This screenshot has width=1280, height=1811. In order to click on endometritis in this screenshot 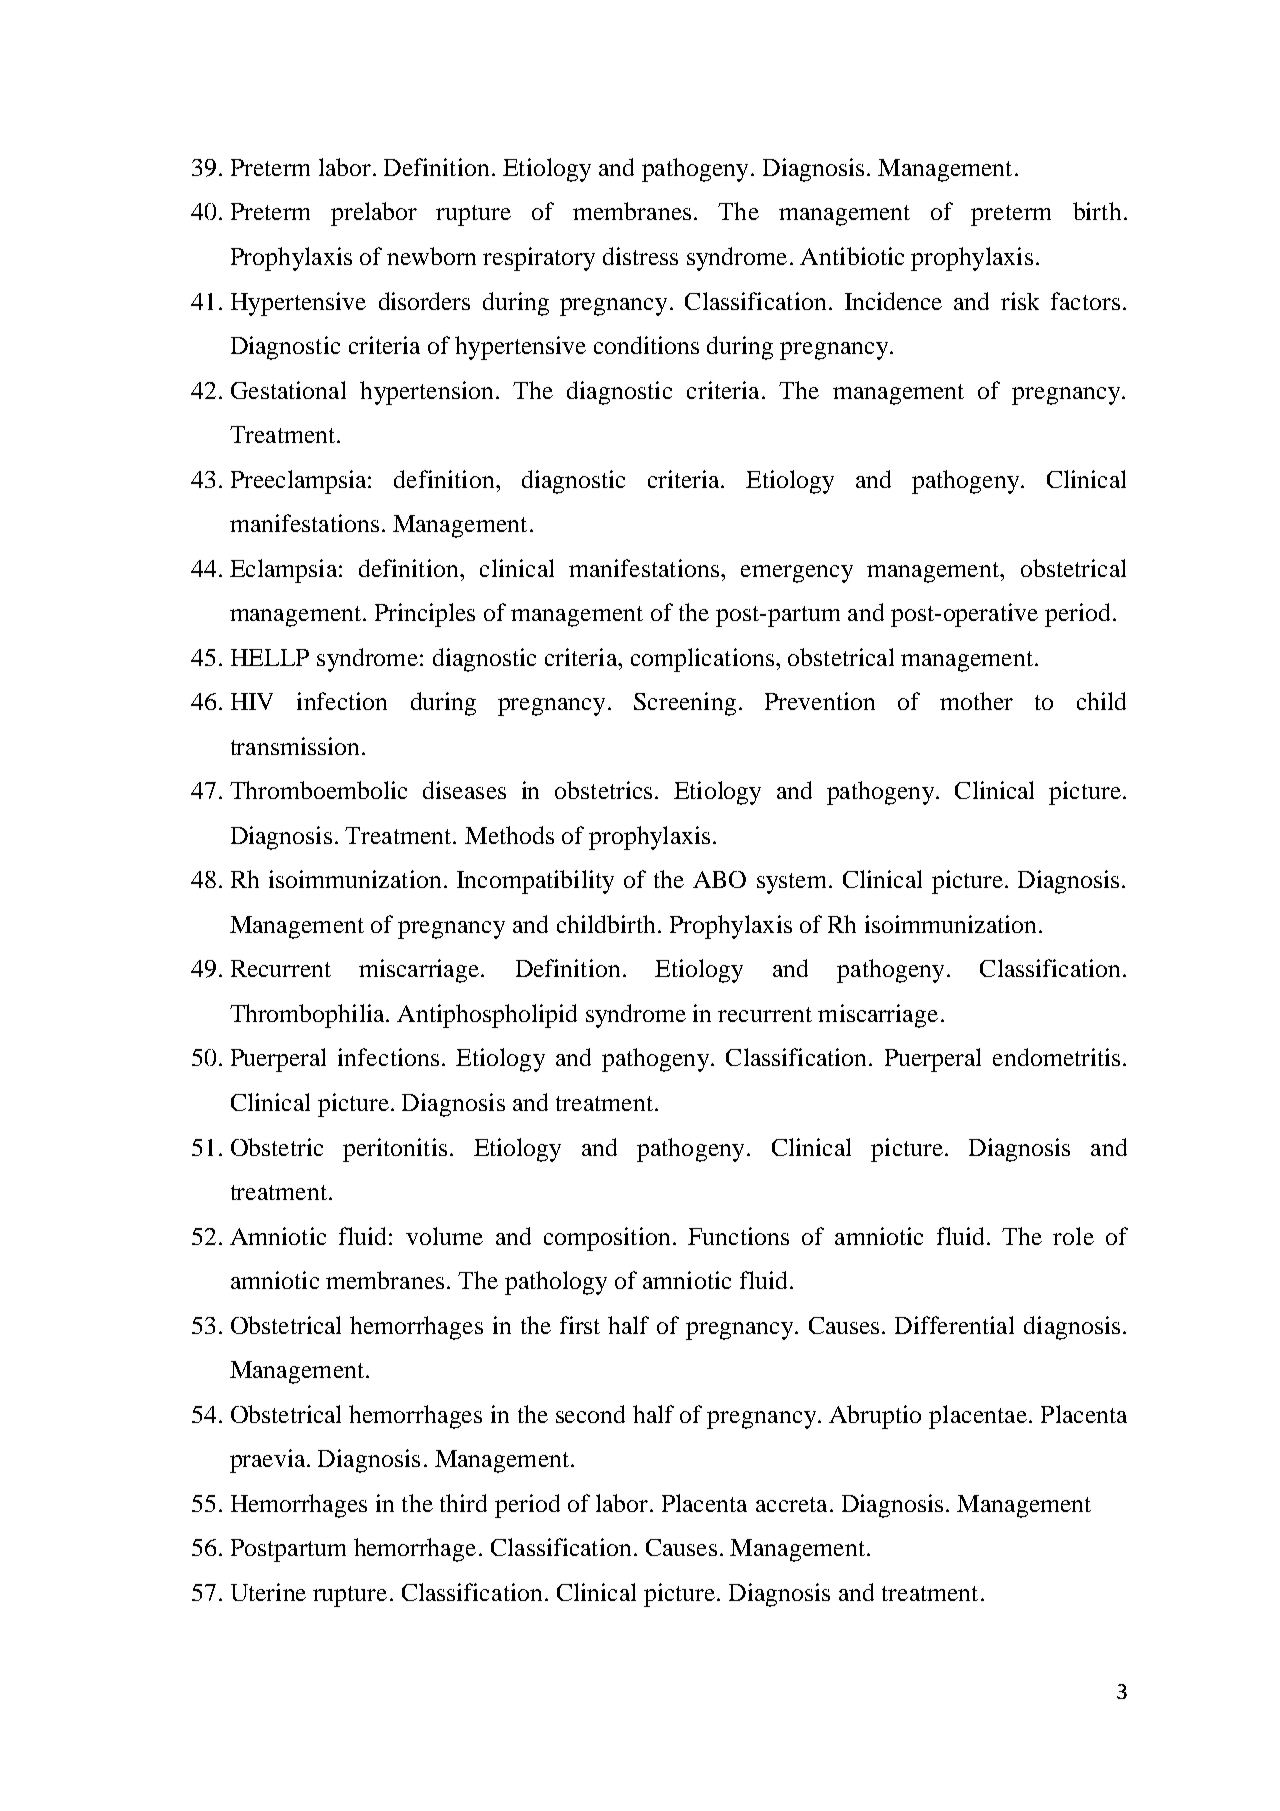, I will do `click(1056, 1057)`.
